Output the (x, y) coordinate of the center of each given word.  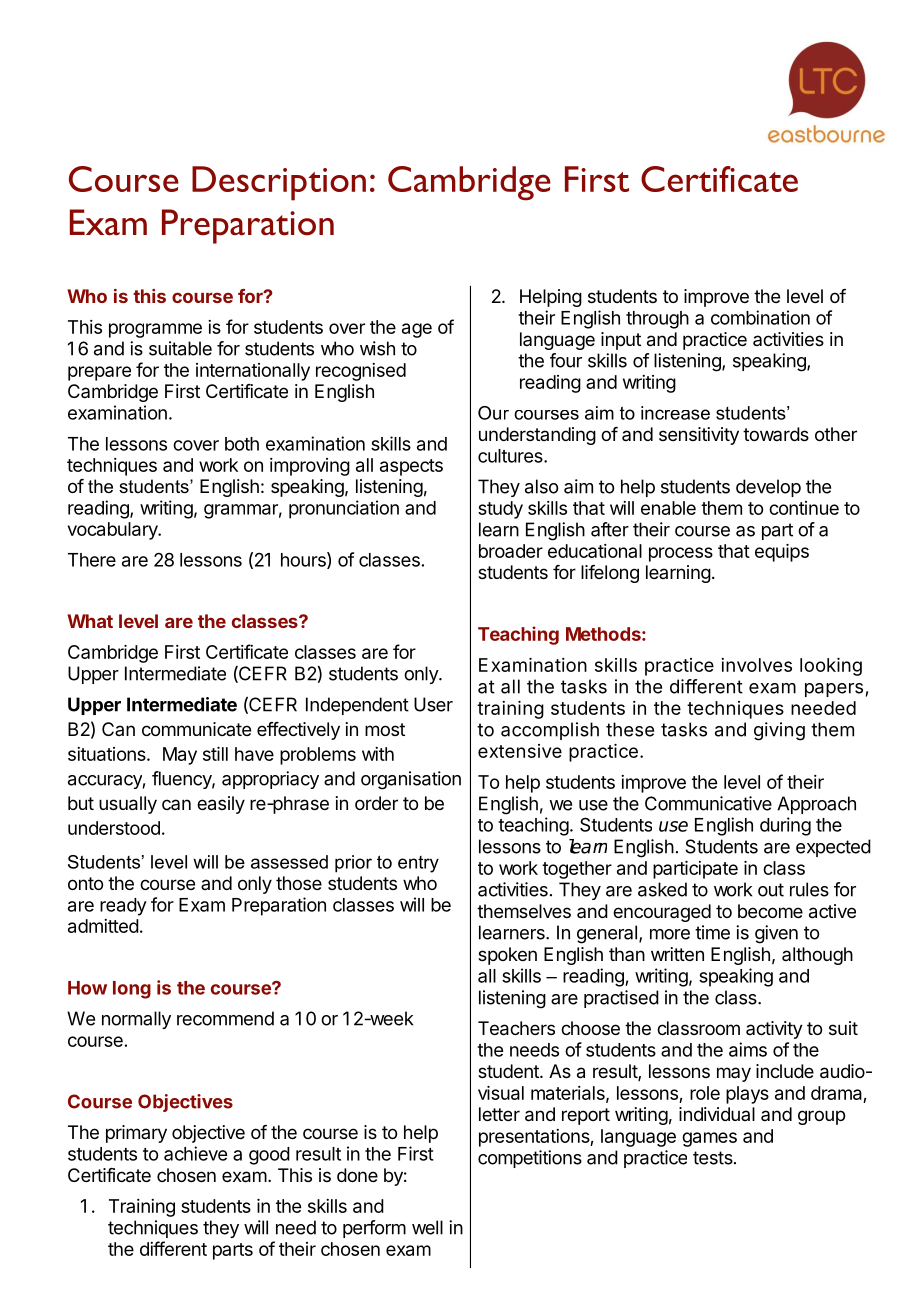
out (771, 890)
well (427, 1227)
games (709, 1139)
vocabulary (114, 531)
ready (123, 907)
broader (511, 551)
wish (377, 348)
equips (782, 553)
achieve (195, 1153)
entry (418, 864)
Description (279, 183)
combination (760, 317)
